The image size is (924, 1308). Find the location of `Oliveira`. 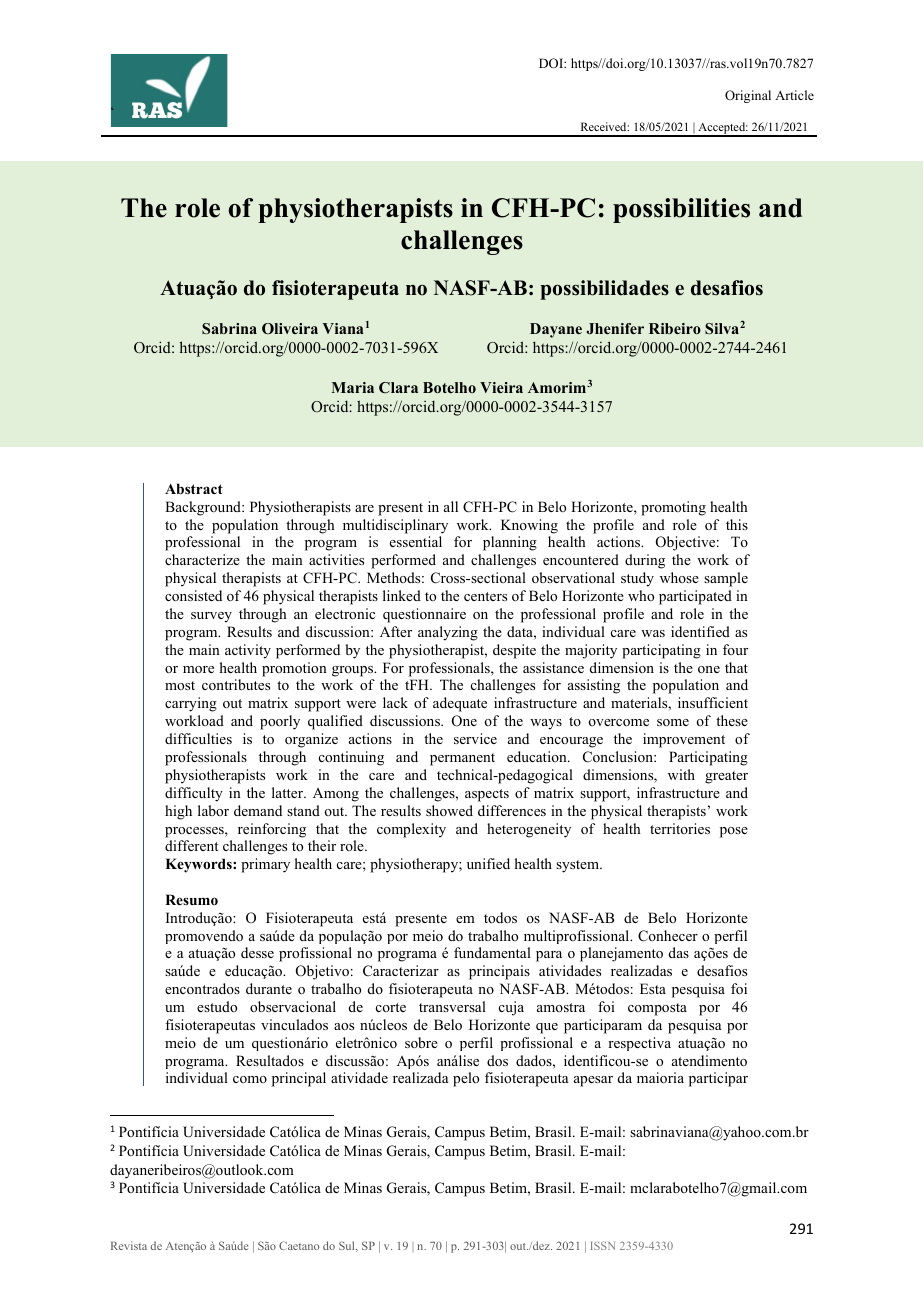

Oliveira is located at coordinates (290, 328).
